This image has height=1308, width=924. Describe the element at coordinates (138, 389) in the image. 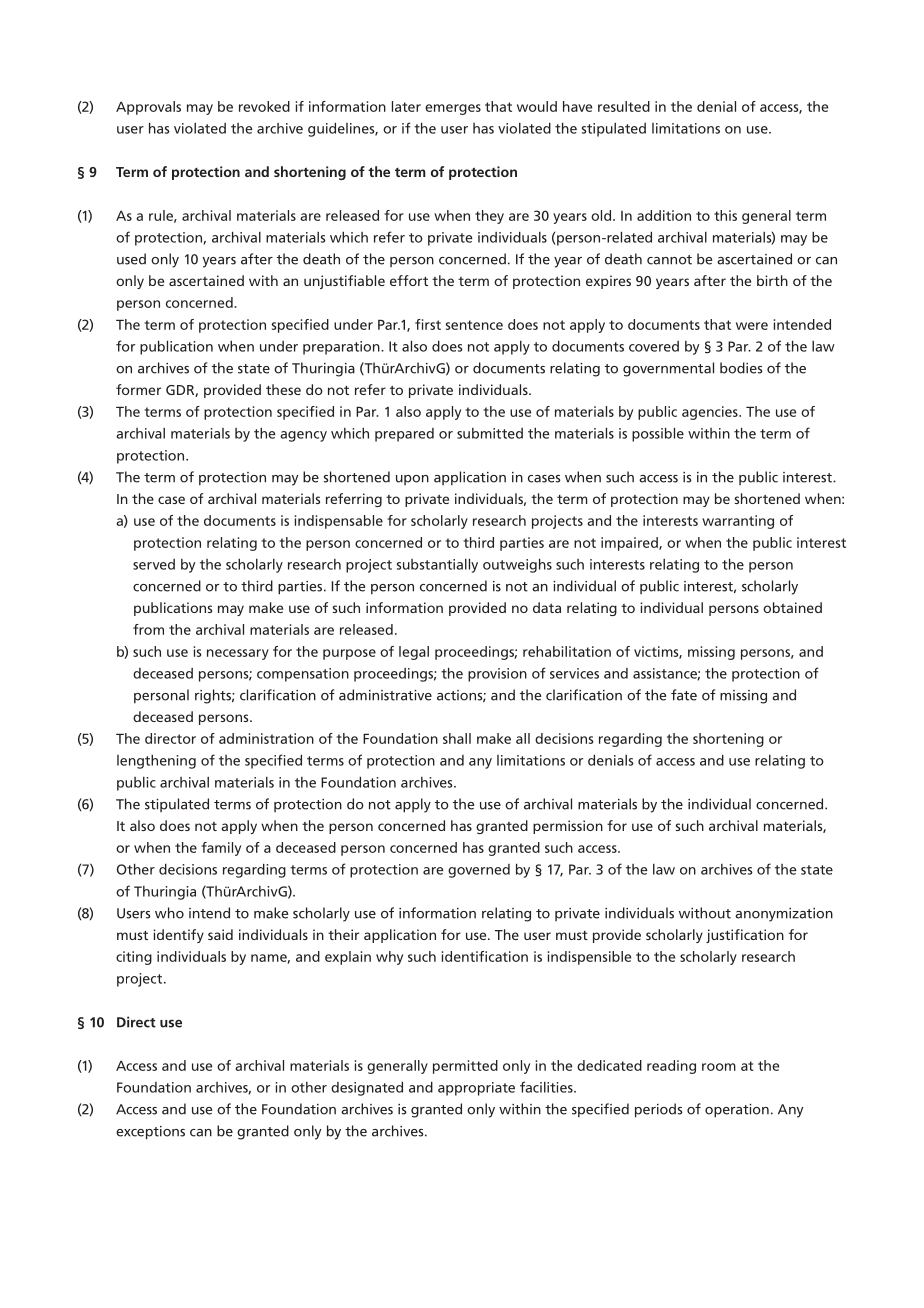

I see `former` at that location.
